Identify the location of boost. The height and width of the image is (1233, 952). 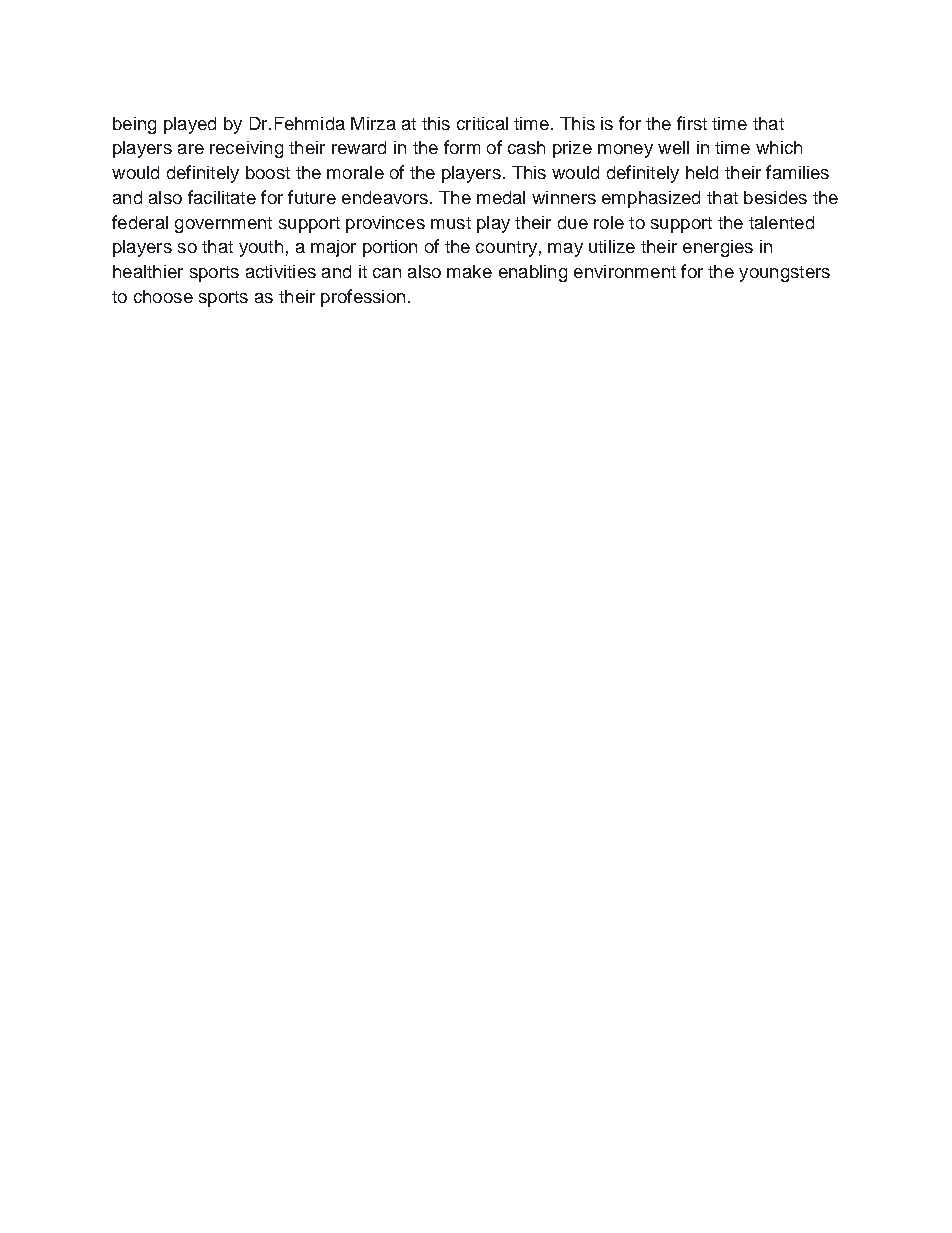
(268, 172).
